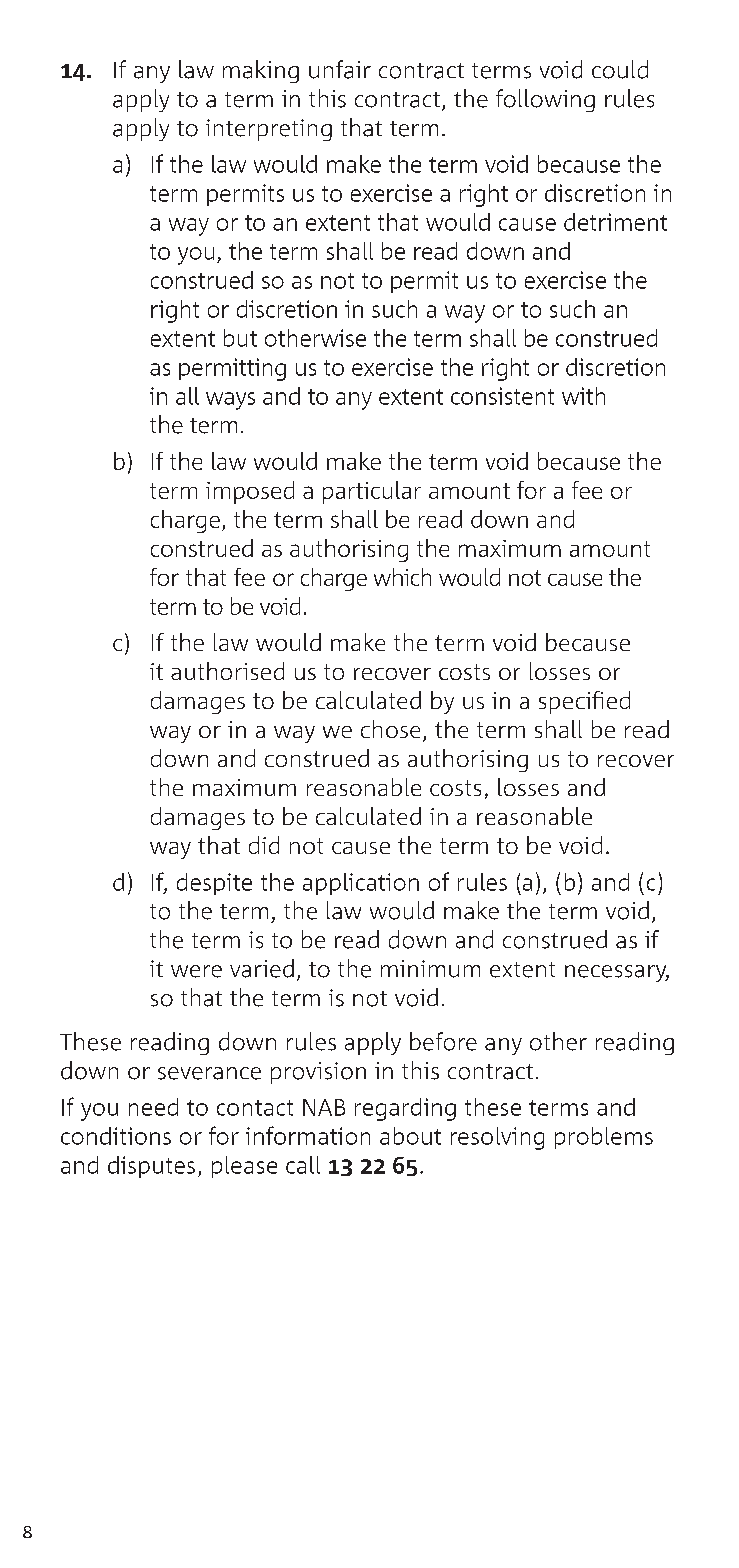  What do you see at coordinates (153, 1107) in the image?
I see `need` at bounding box center [153, 1107].
